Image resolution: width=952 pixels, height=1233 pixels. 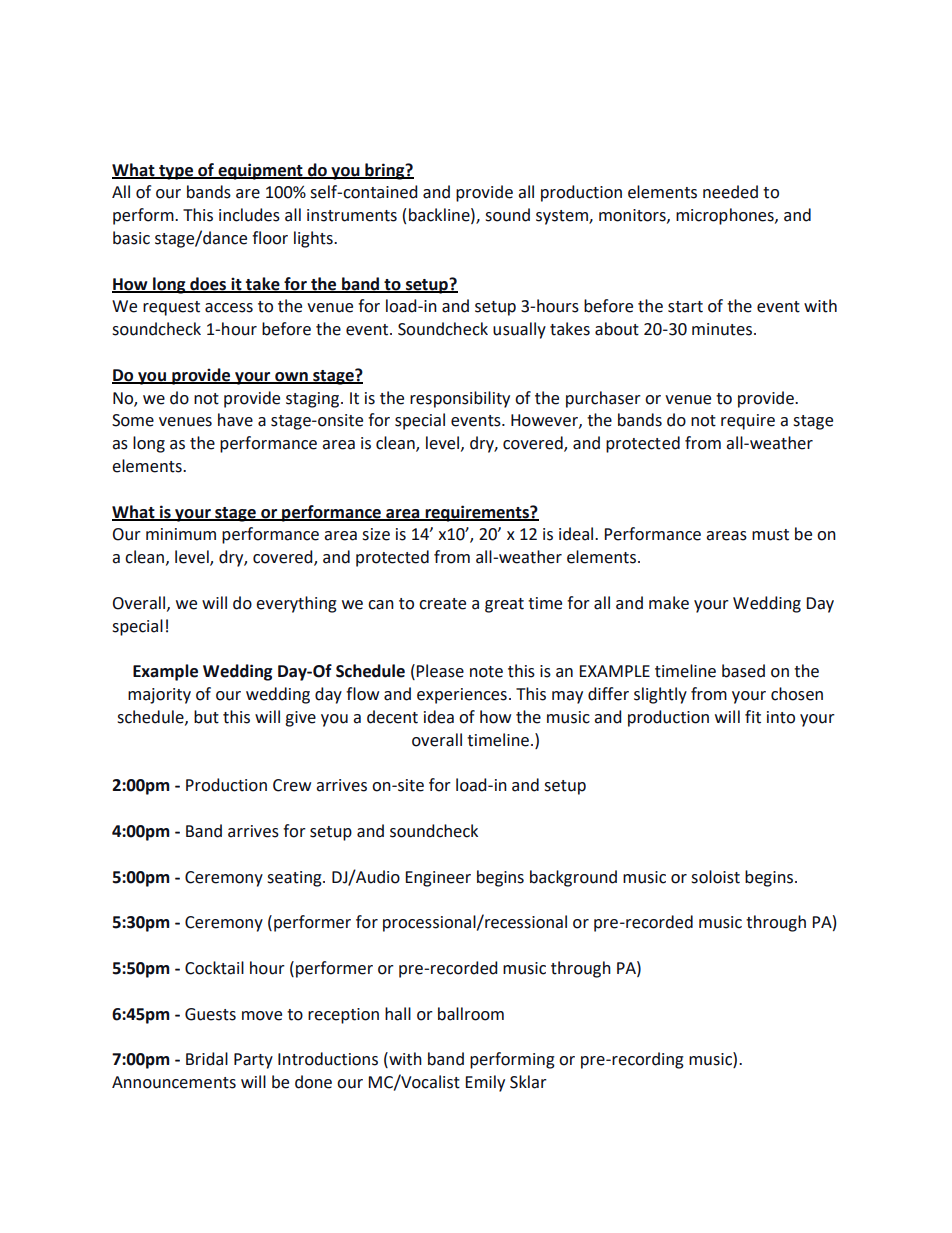 What do you see at coordinates (722, 329) in the screenshot?
I see `minutes` at bounding box center [722, 329].
